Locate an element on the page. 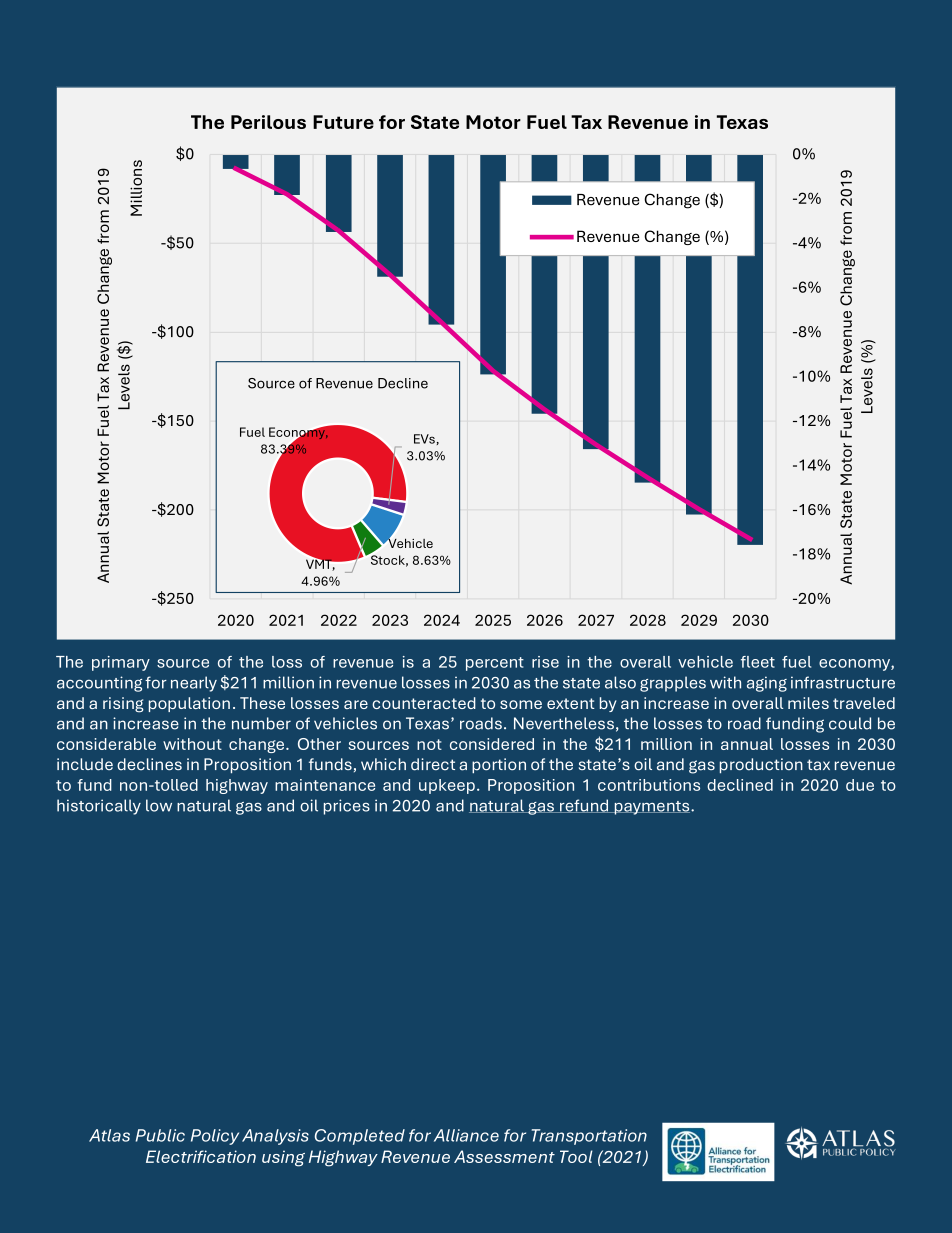 The width and height of the page is (952, 1233). low is located at coordinates (159, 805).
